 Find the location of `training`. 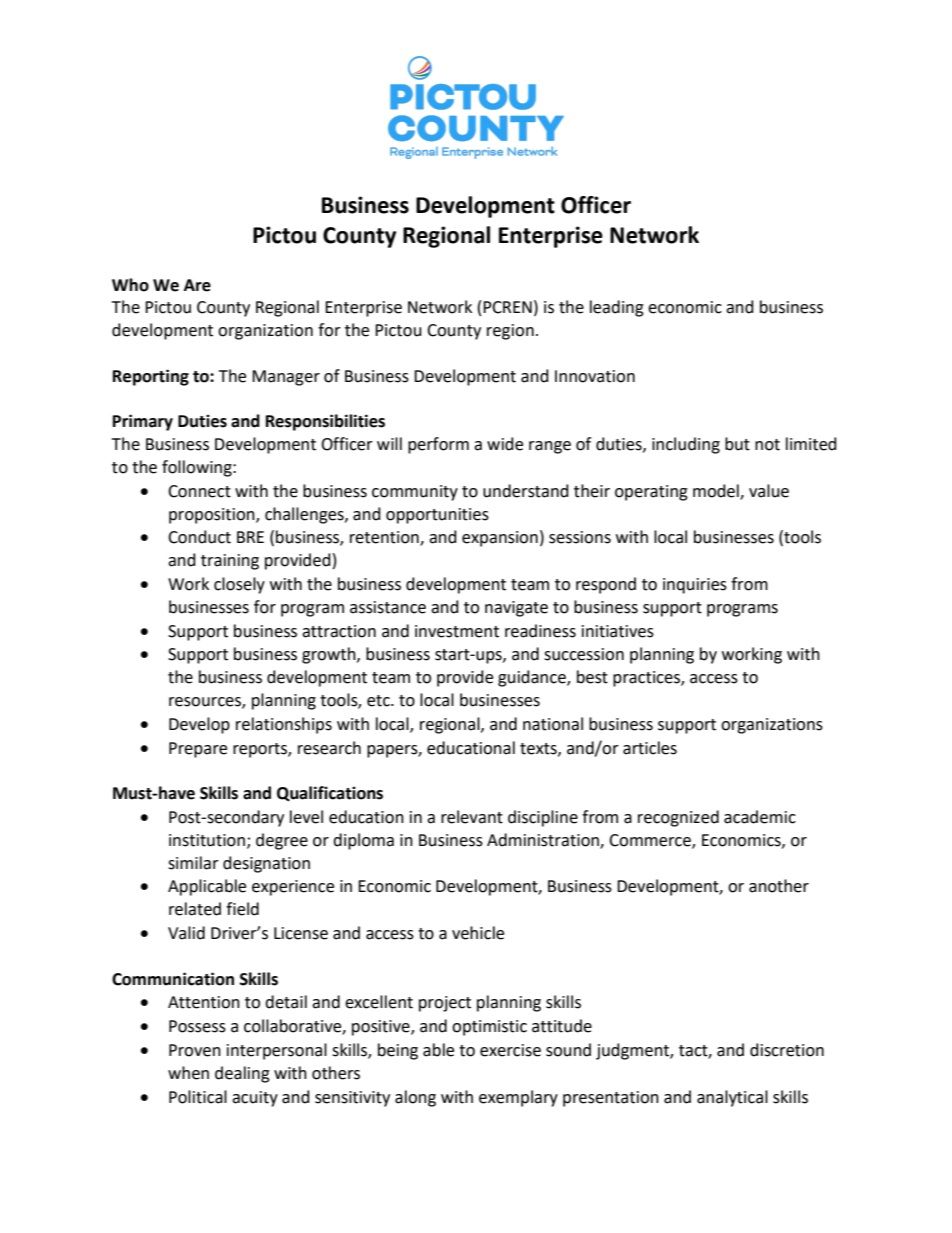

training is located at coordinates (230, 562).
